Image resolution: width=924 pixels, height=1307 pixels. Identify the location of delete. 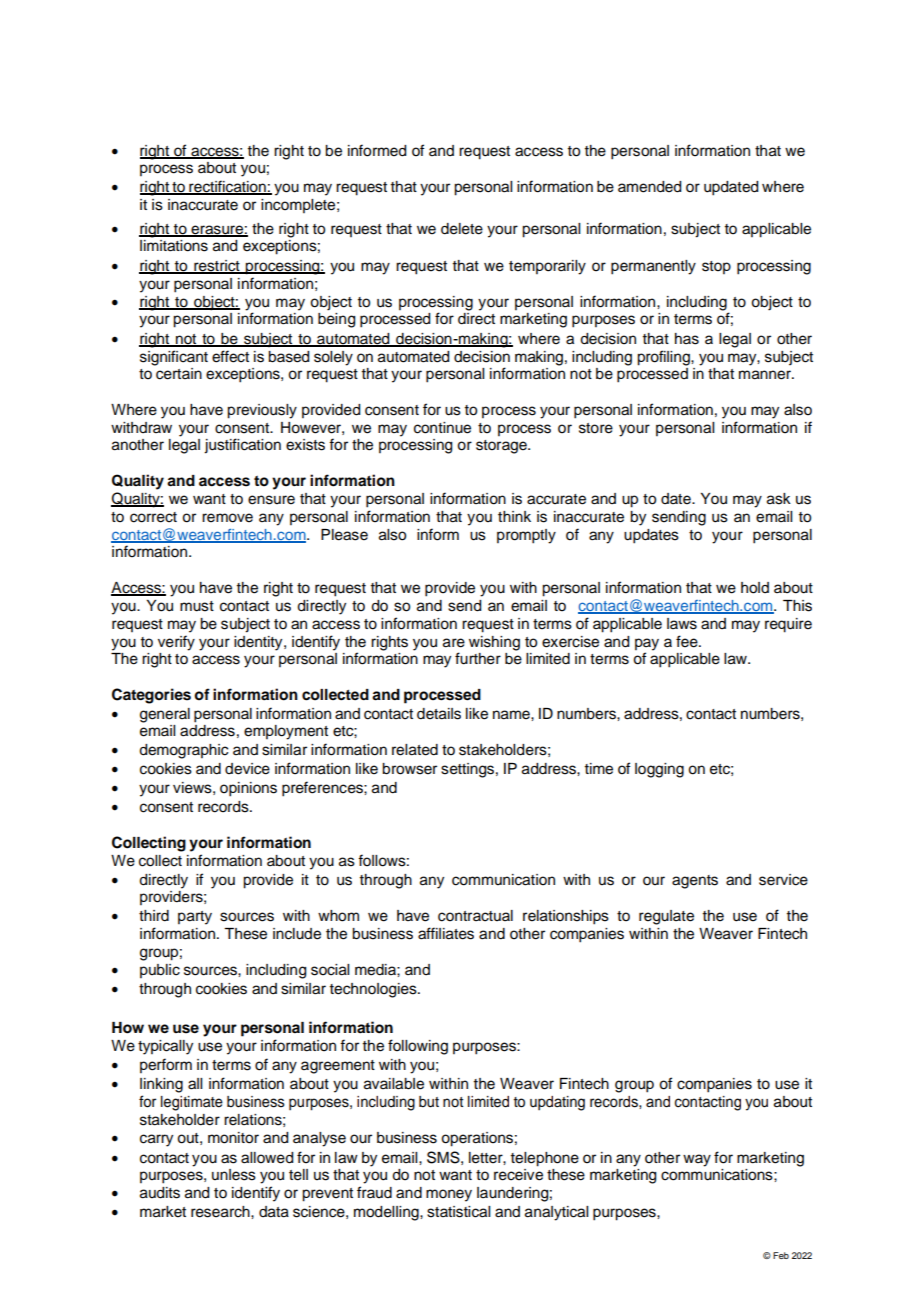
(462, 229).
